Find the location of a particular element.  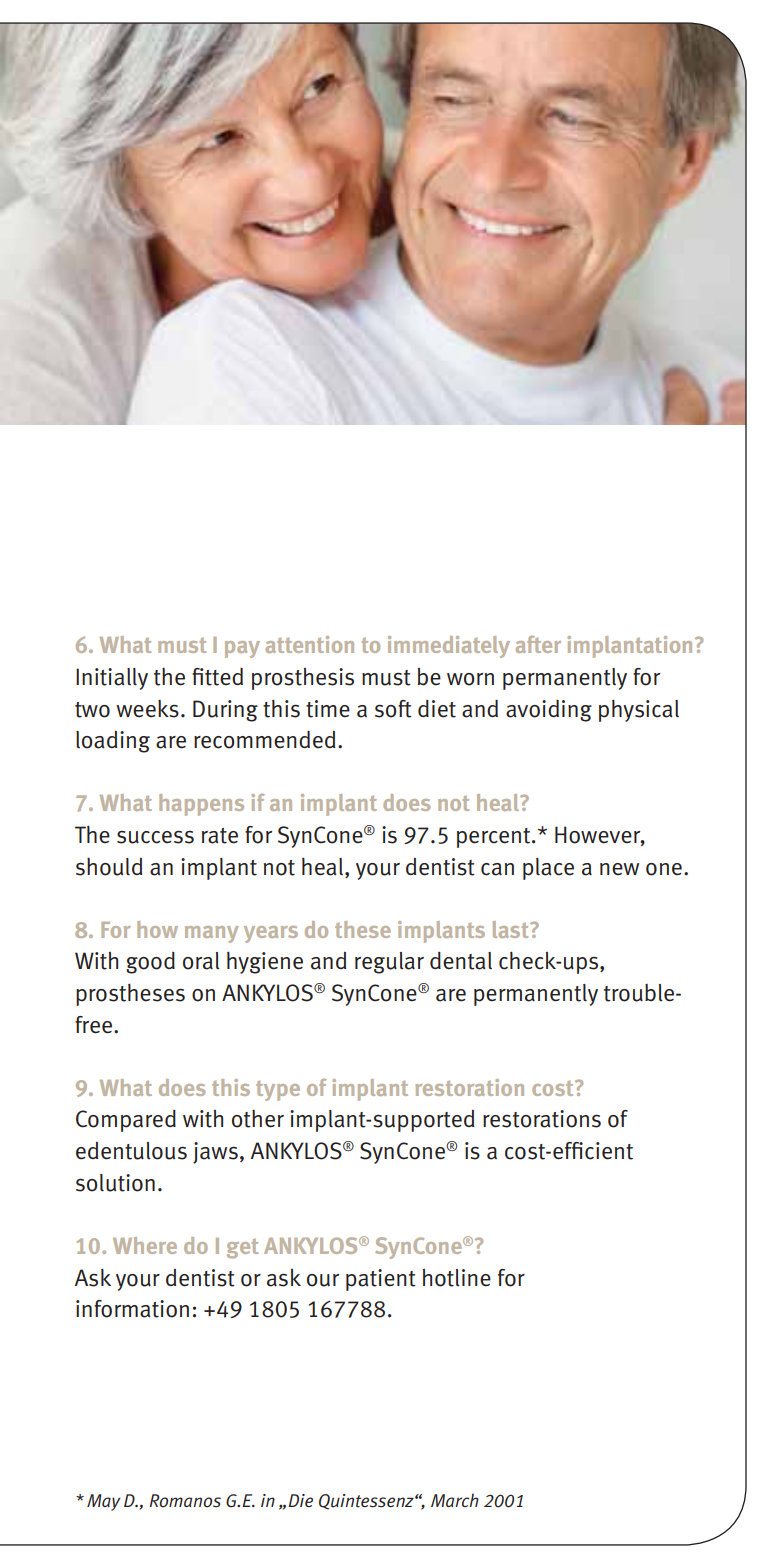

after is located at coordinates (538, 644).
